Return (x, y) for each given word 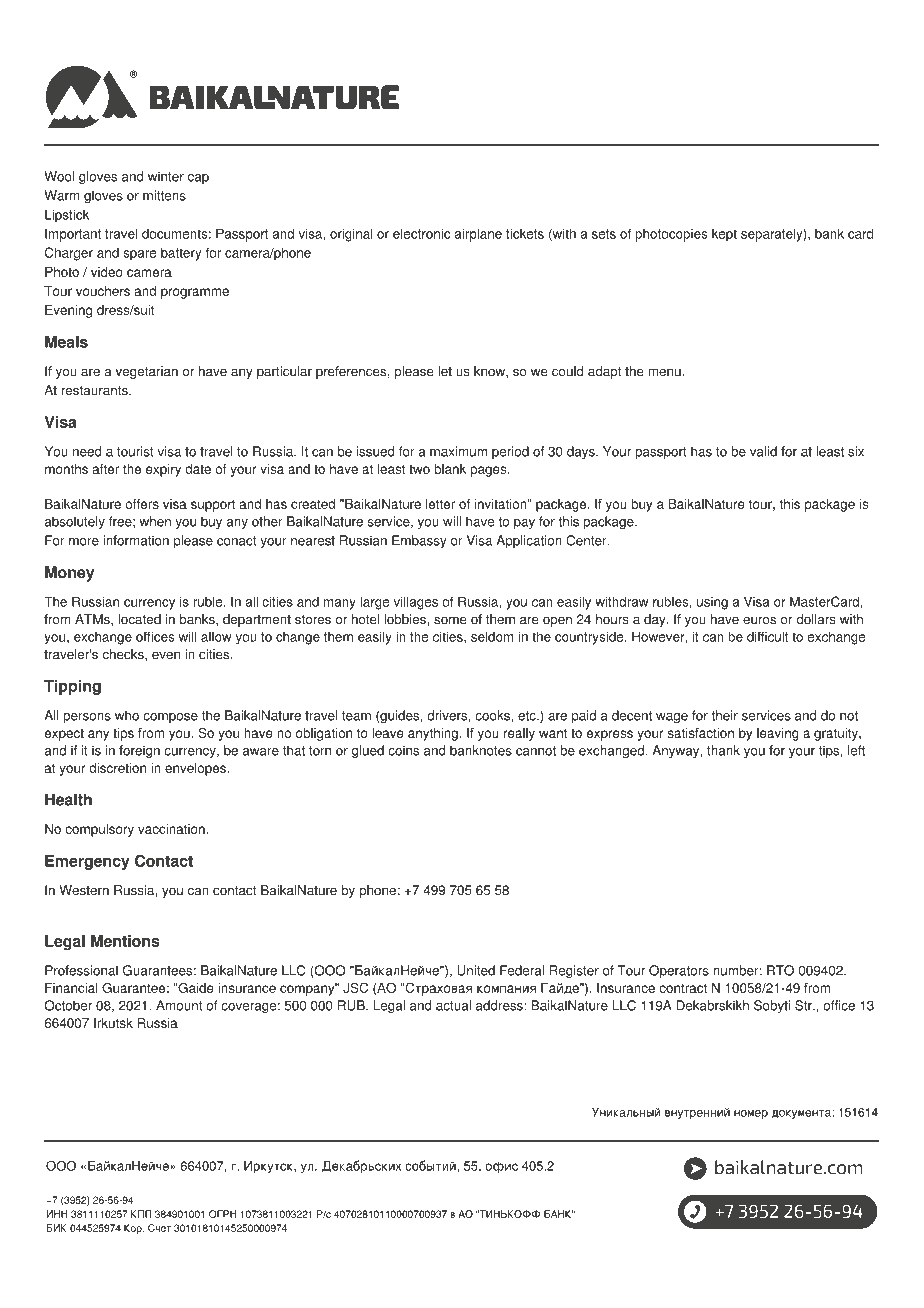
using (712, 603)
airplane (478, 235)
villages (416, 603)
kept (724, 235)
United (476, 970)
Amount (179, 1005)
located (139, 619)
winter (166, 176)
